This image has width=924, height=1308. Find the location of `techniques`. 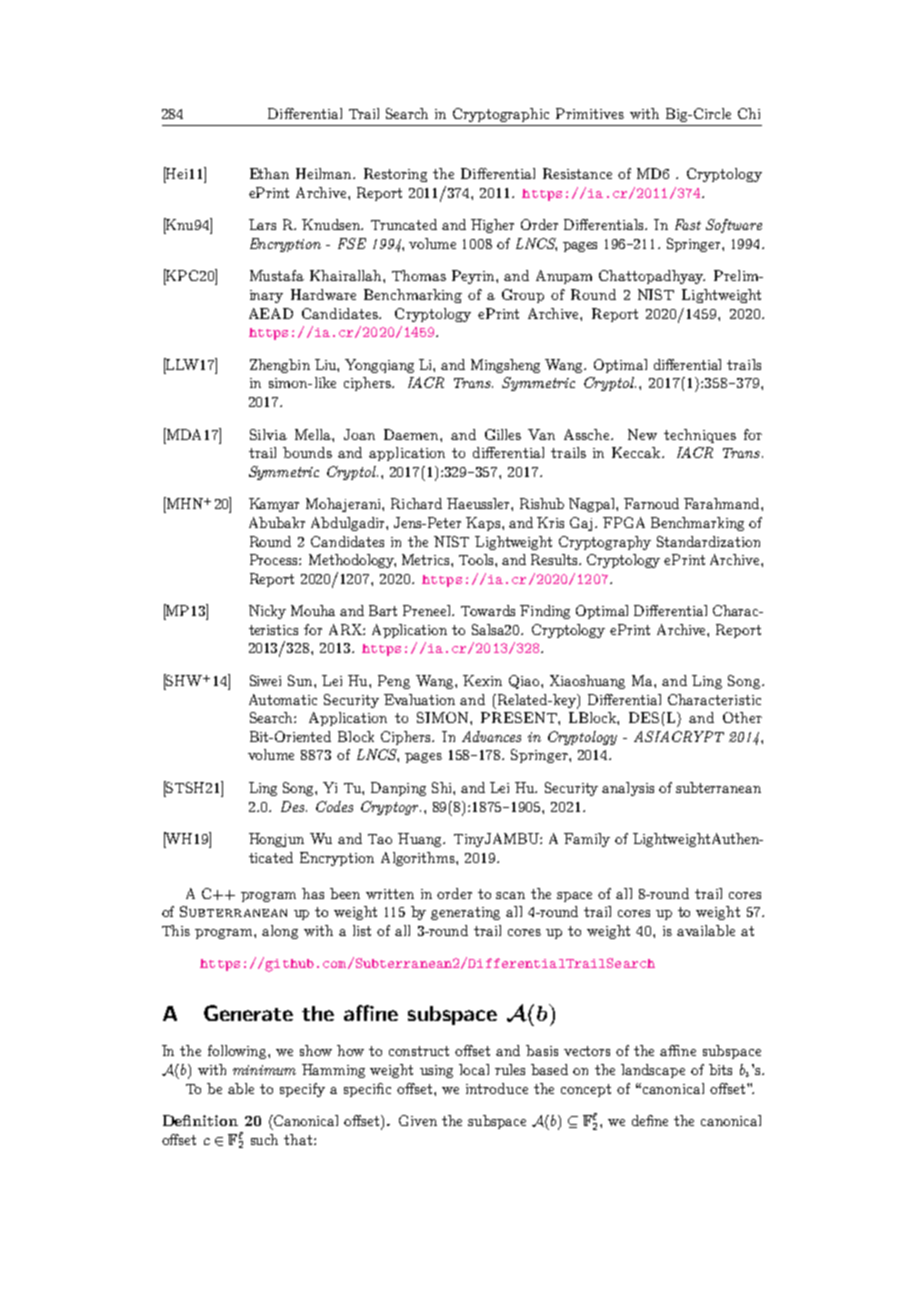

techniques is located at coordinates (700, 436).
